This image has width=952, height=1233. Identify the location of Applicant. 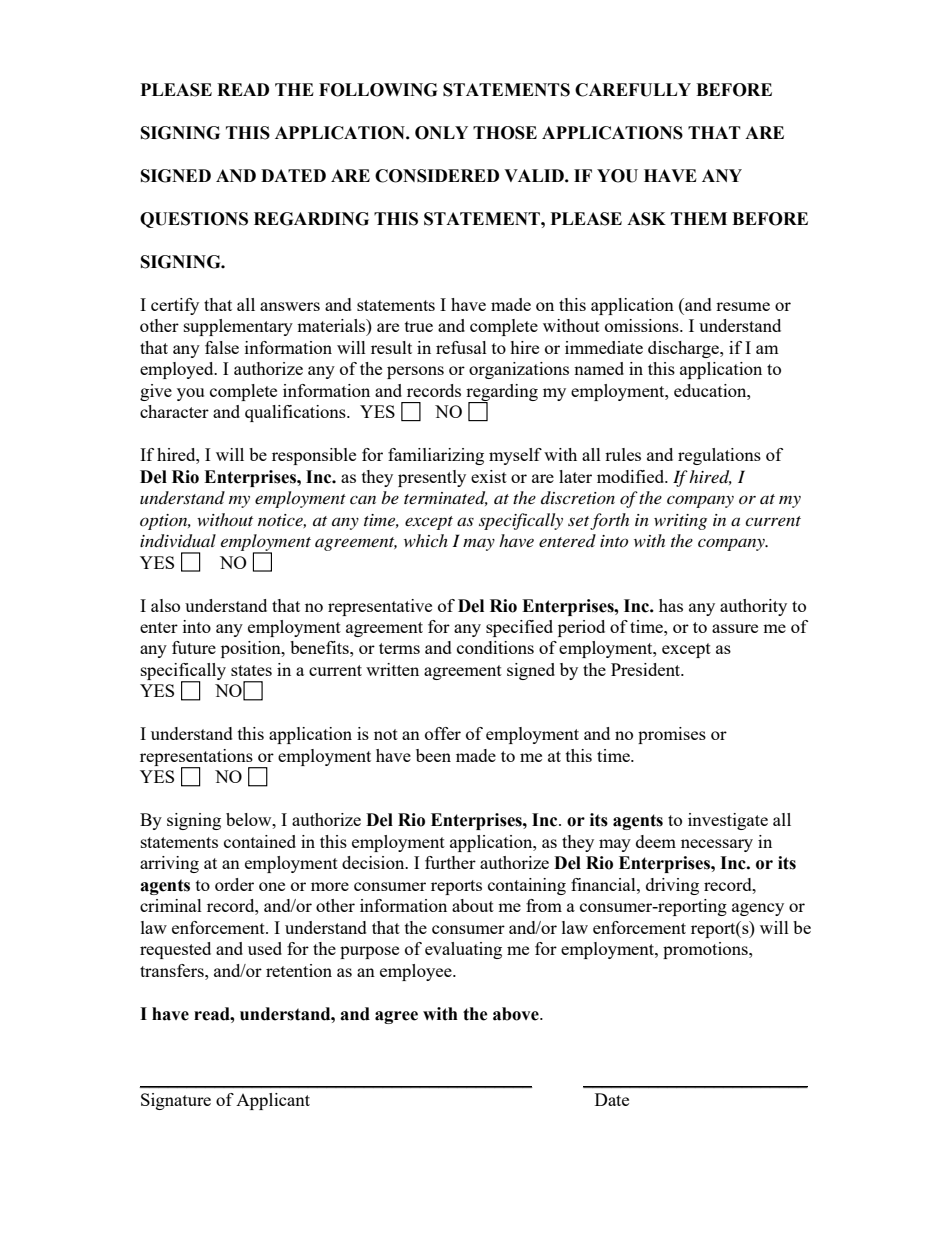
(273, 1101).
